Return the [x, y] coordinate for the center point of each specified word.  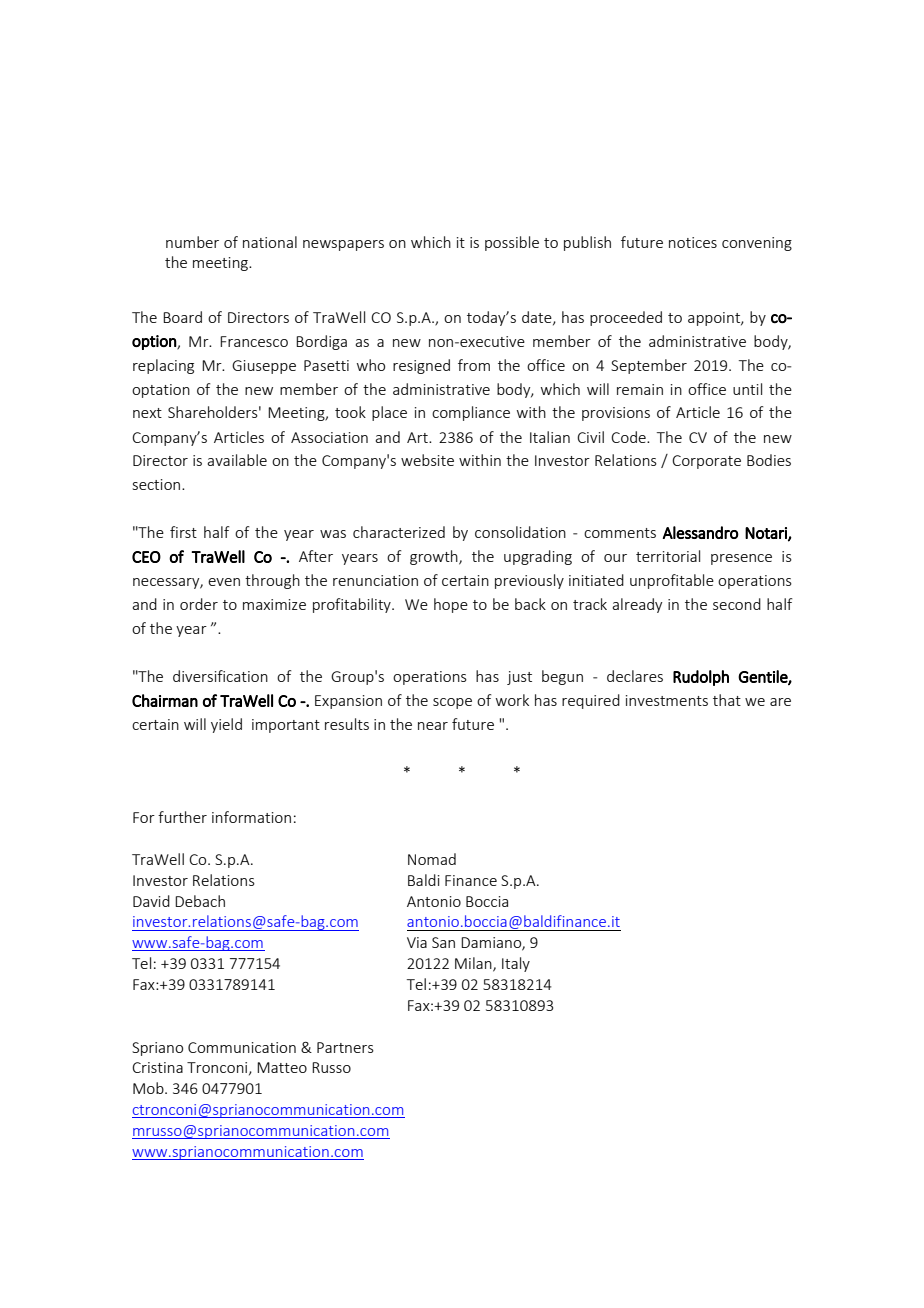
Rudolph [701, 678]
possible [512, 243]
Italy [516, 964]
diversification [220, 676]
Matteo [282, 1067]
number [192, 242]
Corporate [706, 462]
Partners [345, 1047]
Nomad [432, 859]
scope [452, 703]
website [427, 460]
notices [693, 242]
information [251, 817]
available [237, 460]
